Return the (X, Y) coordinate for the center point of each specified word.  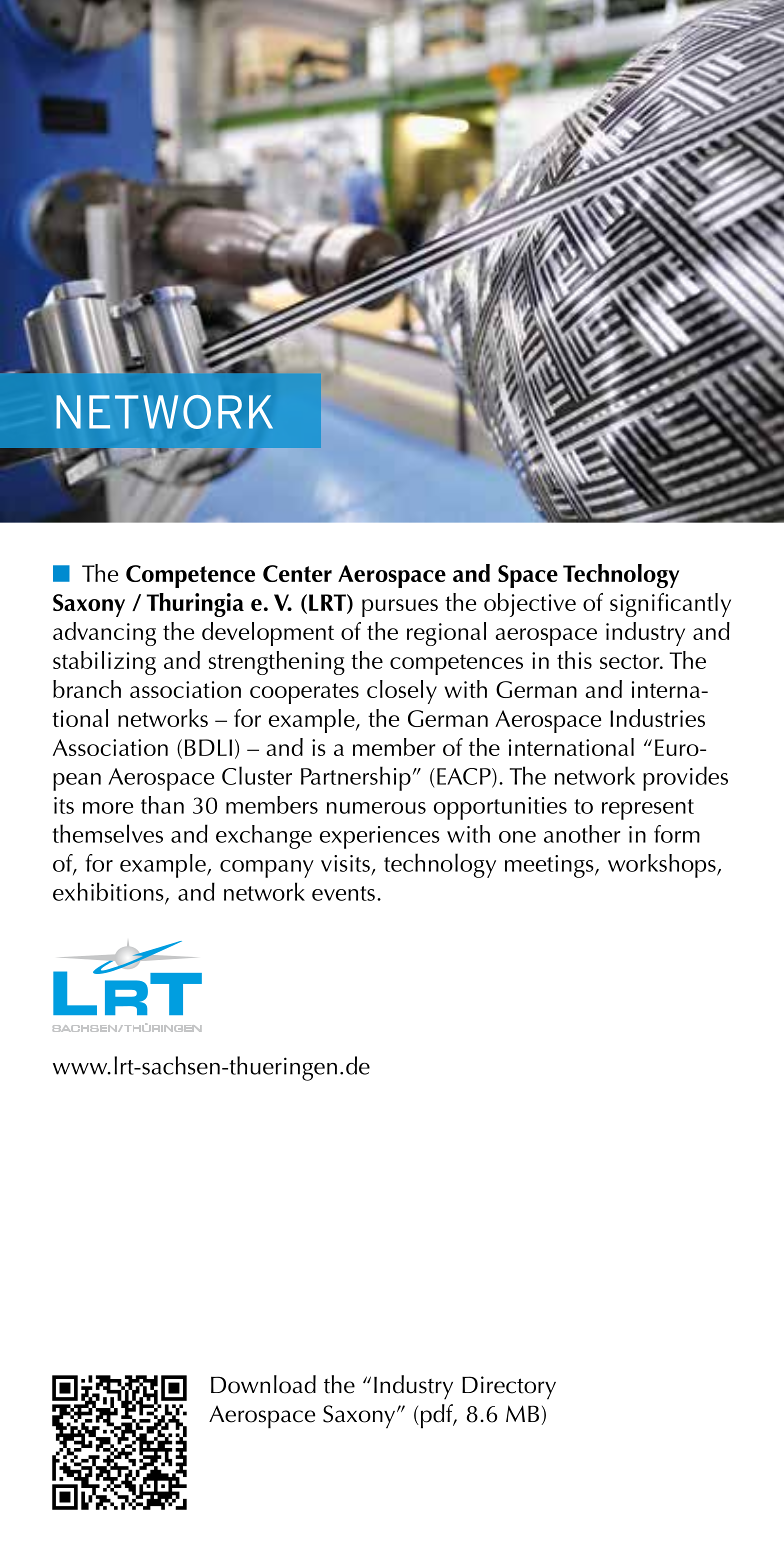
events (343, 893)
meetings (550, 866)
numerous (376, 808)
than (162, 805)
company (267, 869)
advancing (104, 634)
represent (648, 809)
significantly (670, 605)
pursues (400, 608)
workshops (663, 866)
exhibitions (109, 892)
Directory (509, 1388)
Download (263, 1384)
